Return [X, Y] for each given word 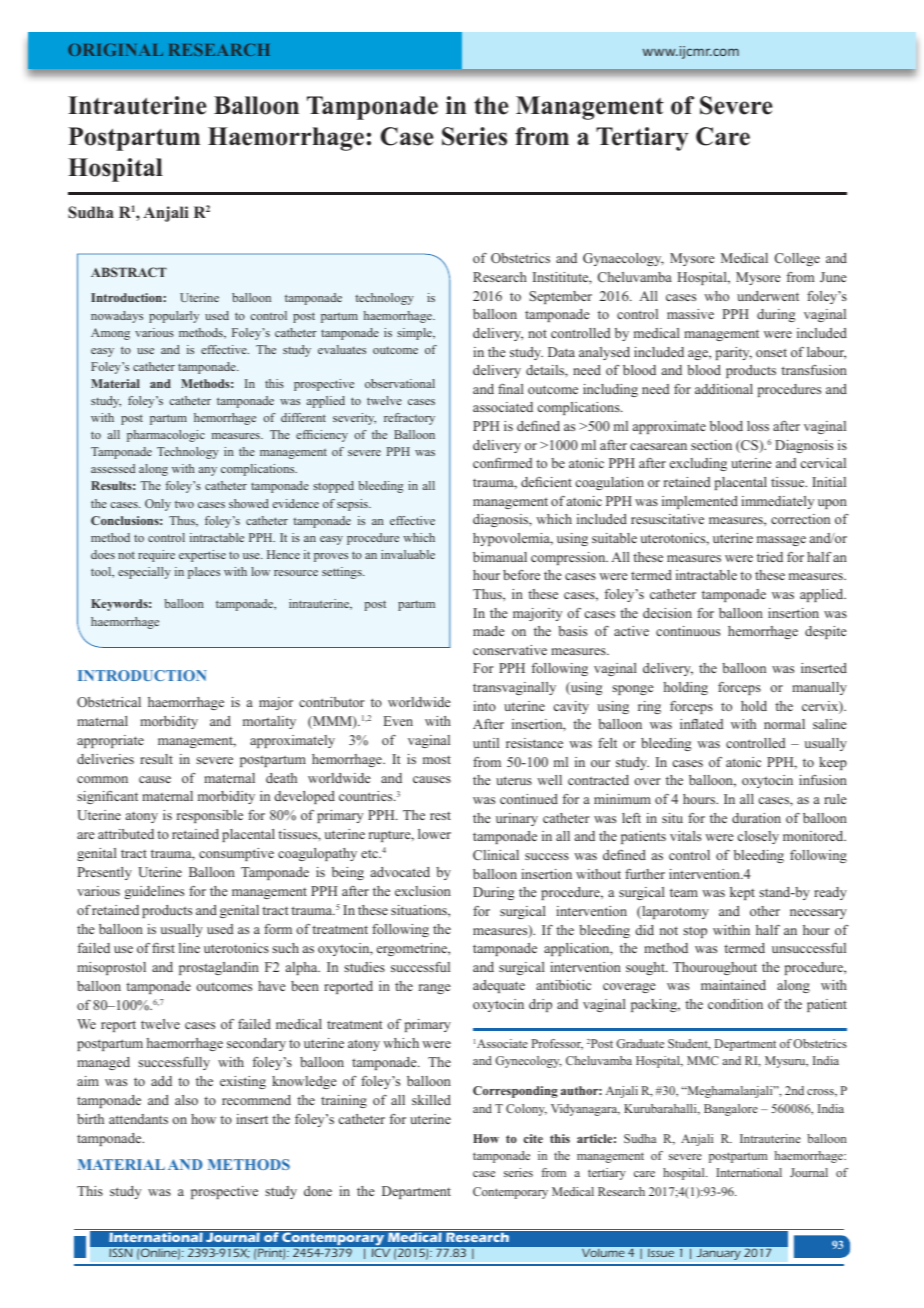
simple [415, 334]
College [797, 259]
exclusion [423, 891]
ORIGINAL [115, 49]
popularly [174, 317]
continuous [688, 631]
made [489, 631]
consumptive [236, 854]
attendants [138, 1119]
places [204, 573]
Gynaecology [623, 259]
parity [734, 353]
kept [742, 893]
